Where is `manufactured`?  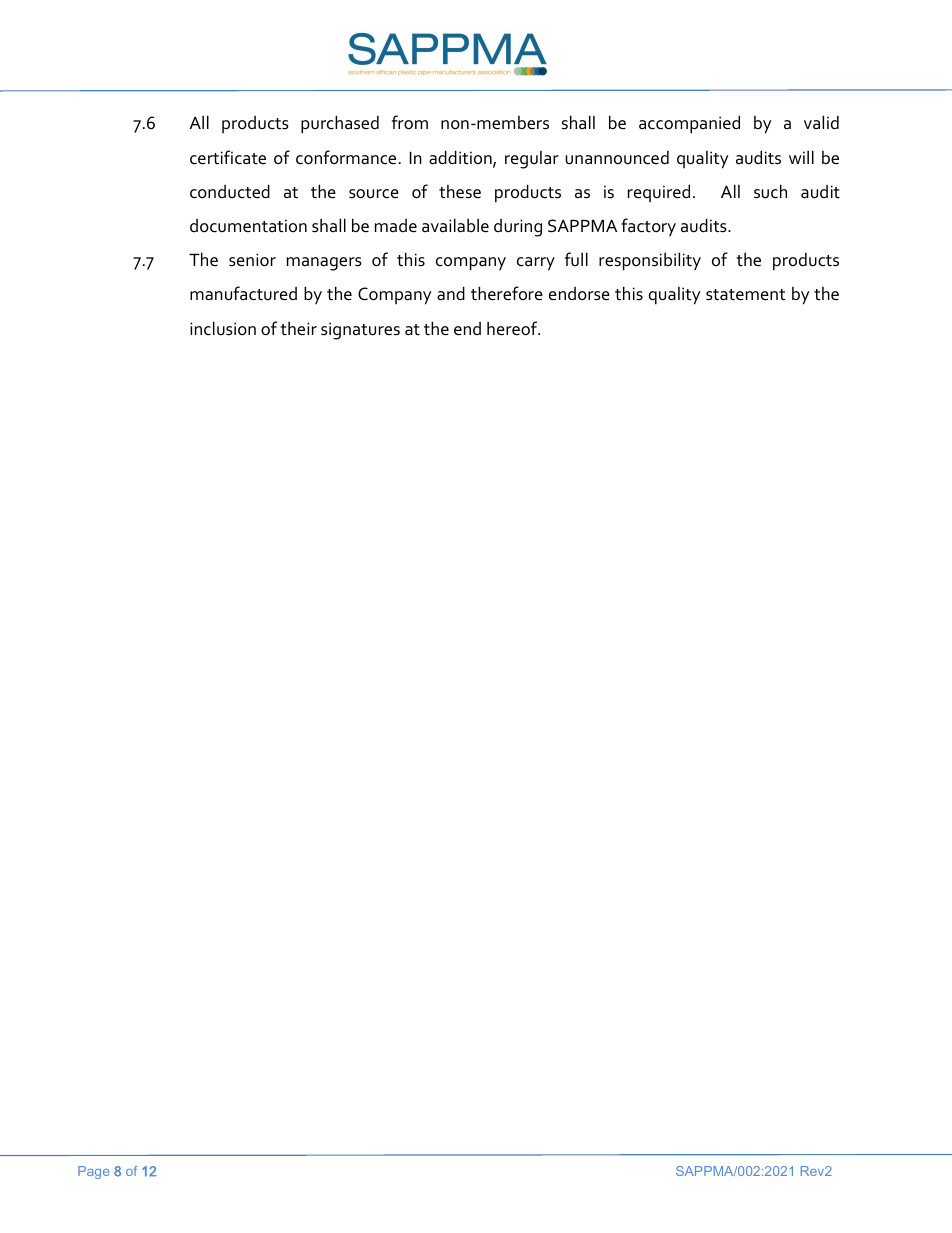
manufactured is located at coordinates (243, 293).
